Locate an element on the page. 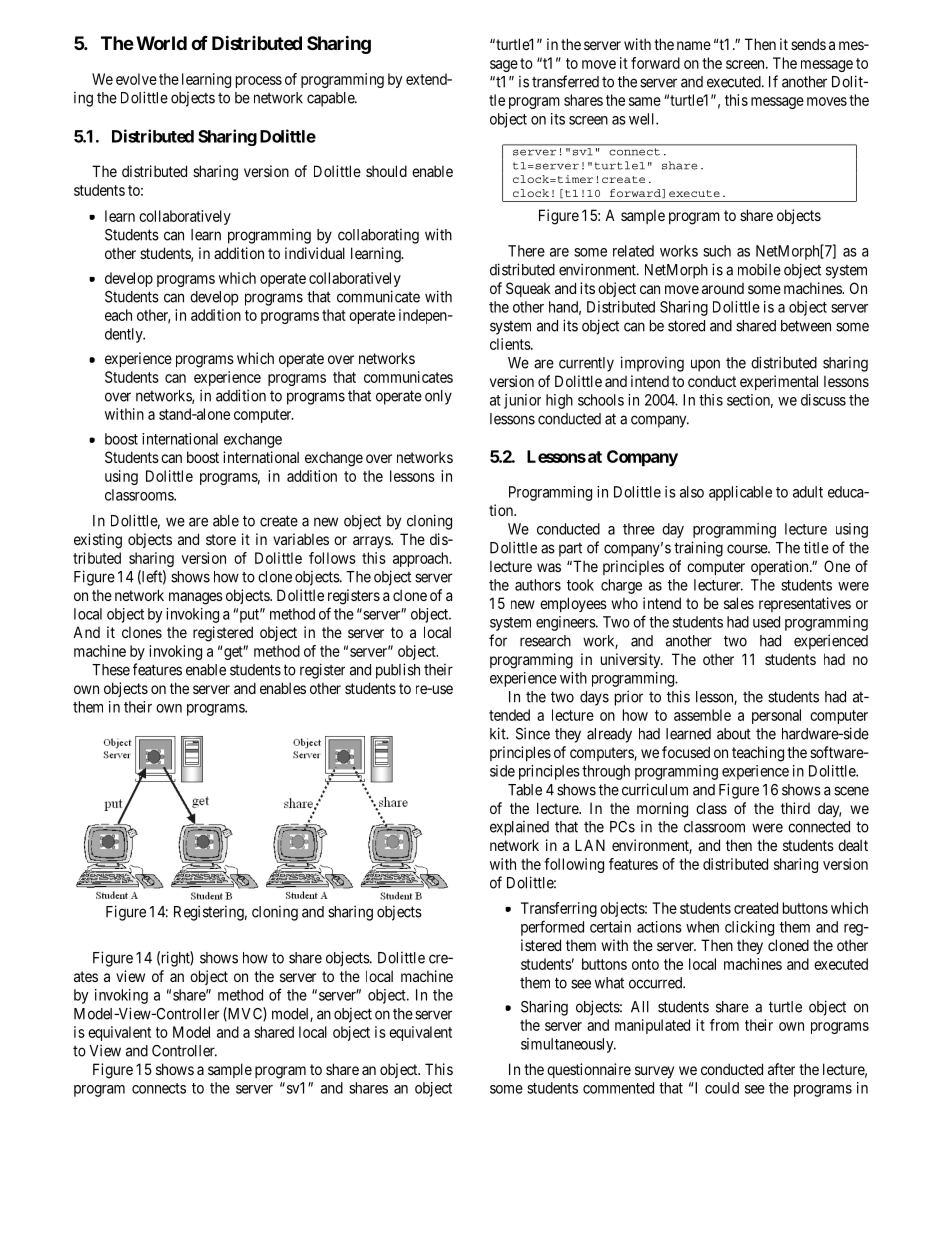  experimental is located at coordinates (779, 382).
